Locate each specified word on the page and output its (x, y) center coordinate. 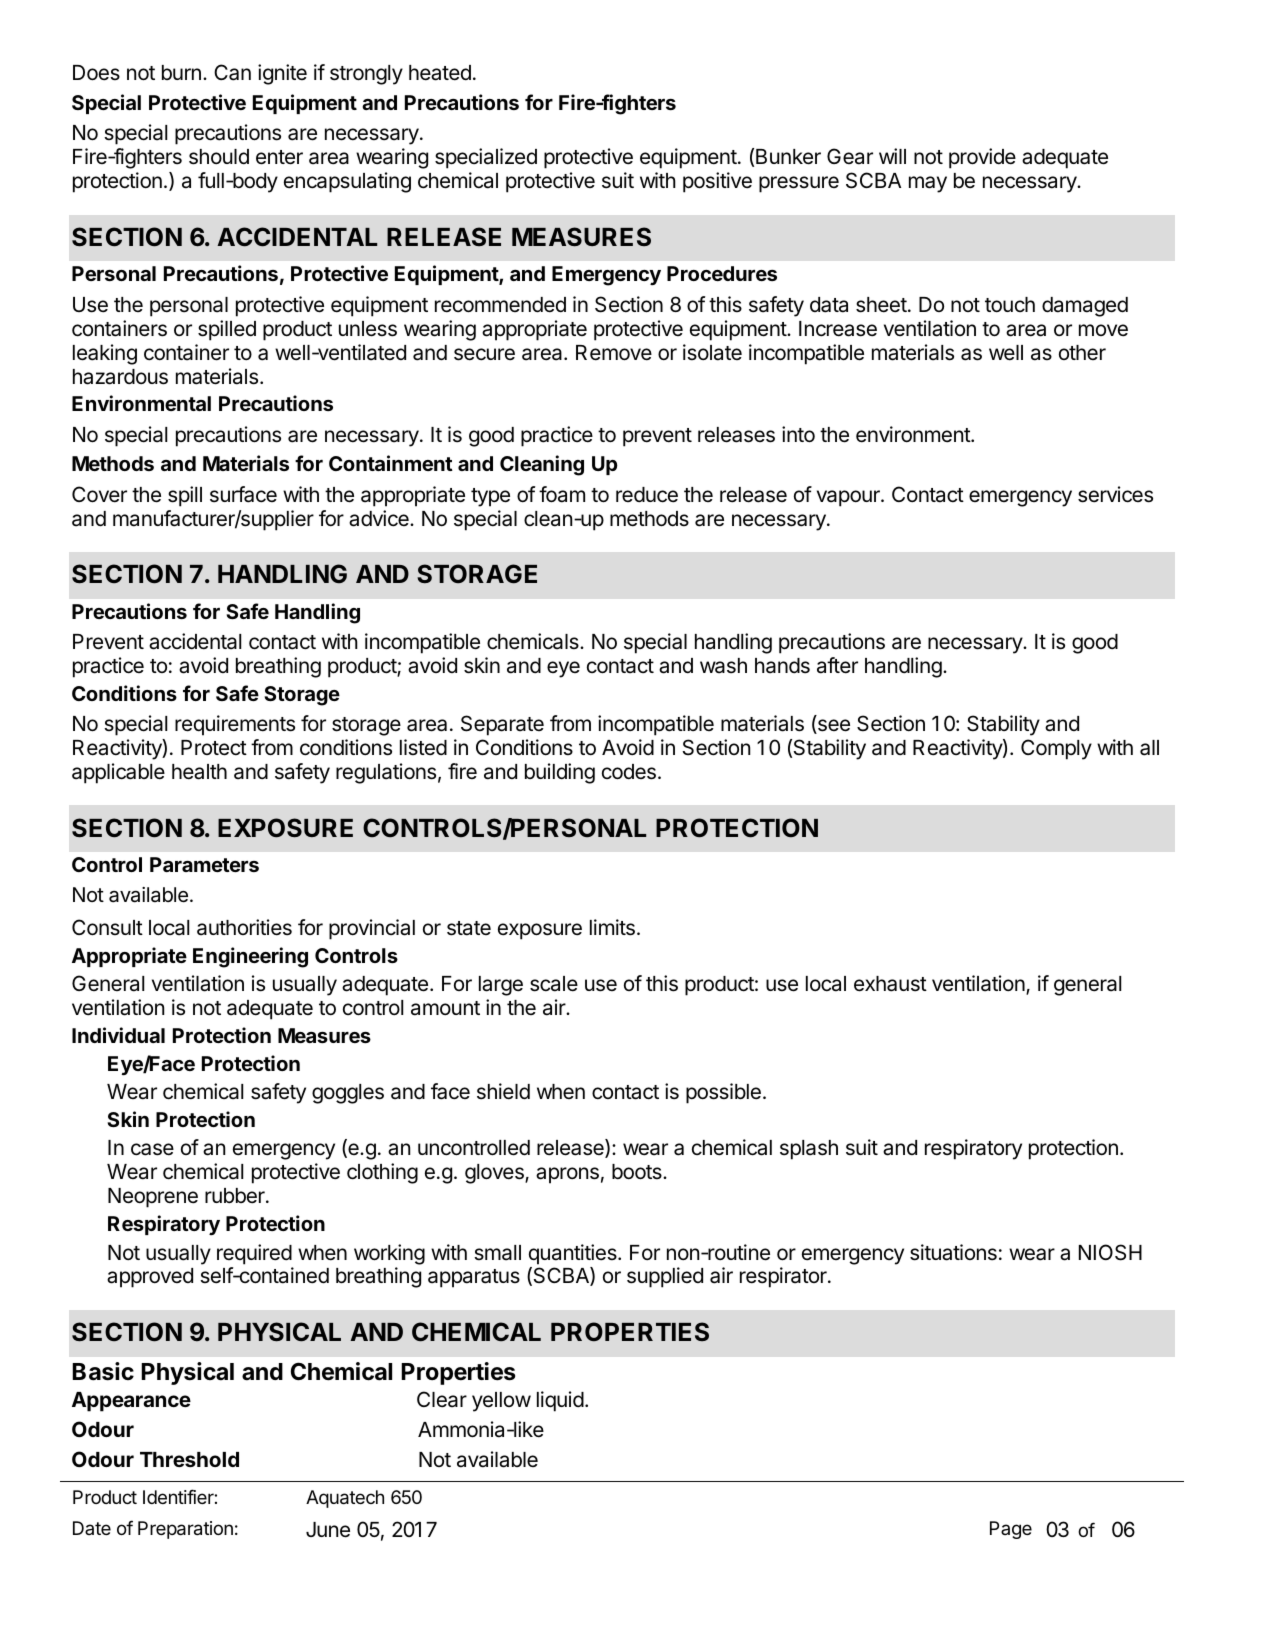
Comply (1056, 749)
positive (717, 182)
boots (638, 1172)
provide (982, 158)
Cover (99, 494)
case (152, 1149)
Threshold (189, 1459)
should (219, 157)
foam (562, 494)
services (1115, 494)
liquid (560, 1401)
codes (629, 772)
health (199, 772)
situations (953, 1252)
